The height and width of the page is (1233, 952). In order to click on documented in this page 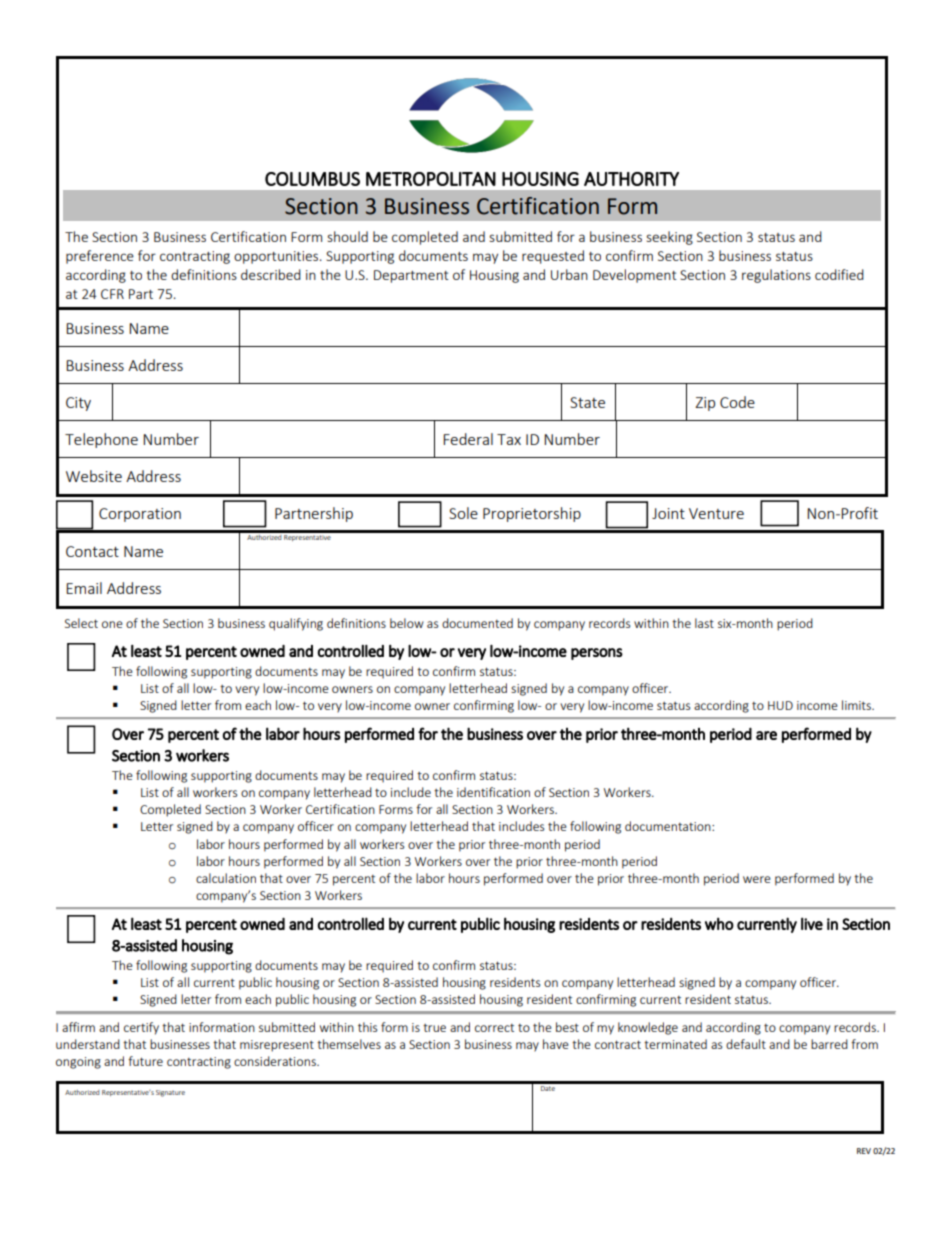, I will do `click(477, 623)`.
